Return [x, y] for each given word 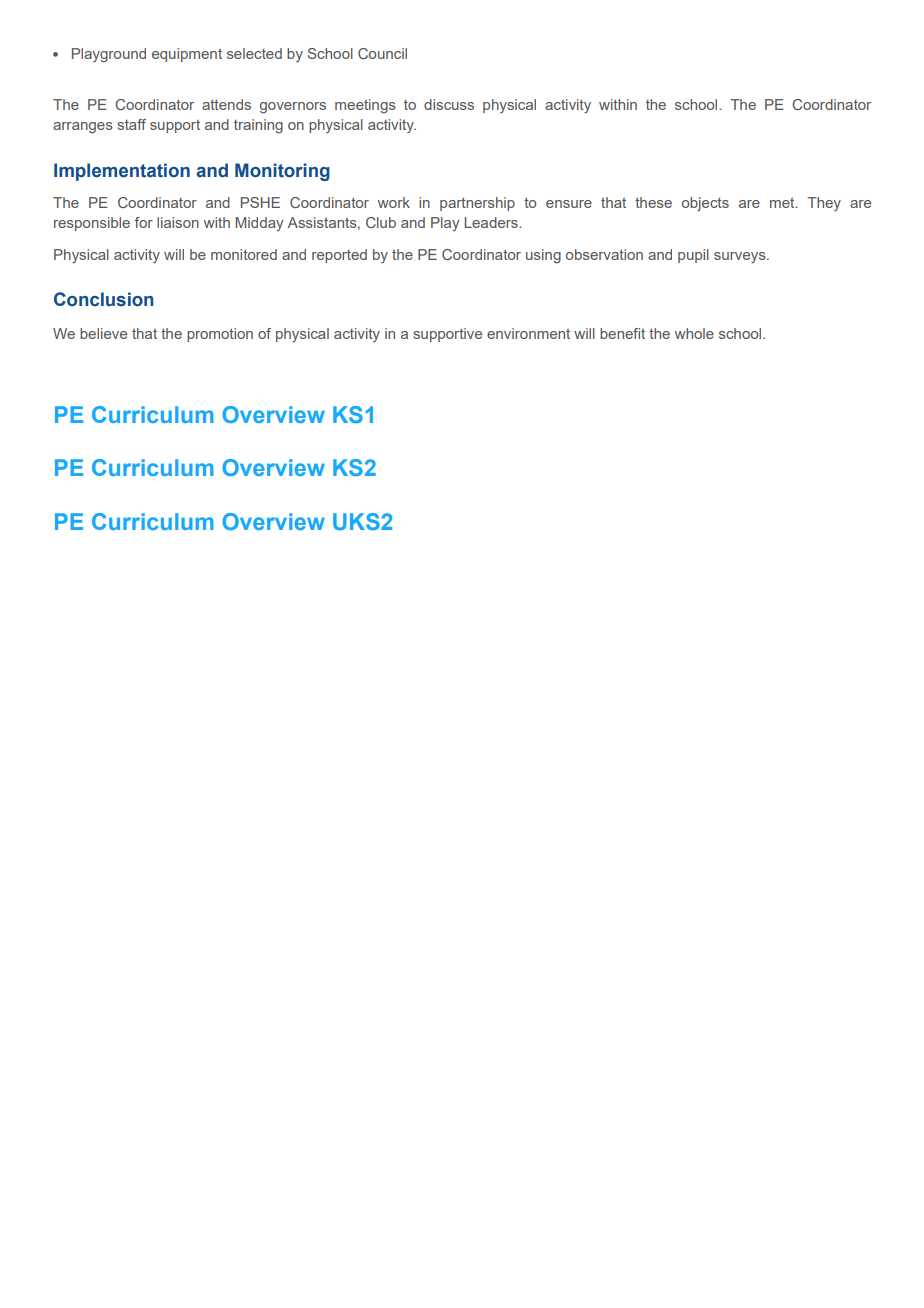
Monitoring [282, 172]
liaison [178, 222]
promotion [220, 335]
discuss [449, 104]
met [783, 203]
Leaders [492, 222]
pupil [693, 256]
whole [694, 333]
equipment [187, 55]
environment [528, 333]
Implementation [122, 172]
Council [382, 53]
